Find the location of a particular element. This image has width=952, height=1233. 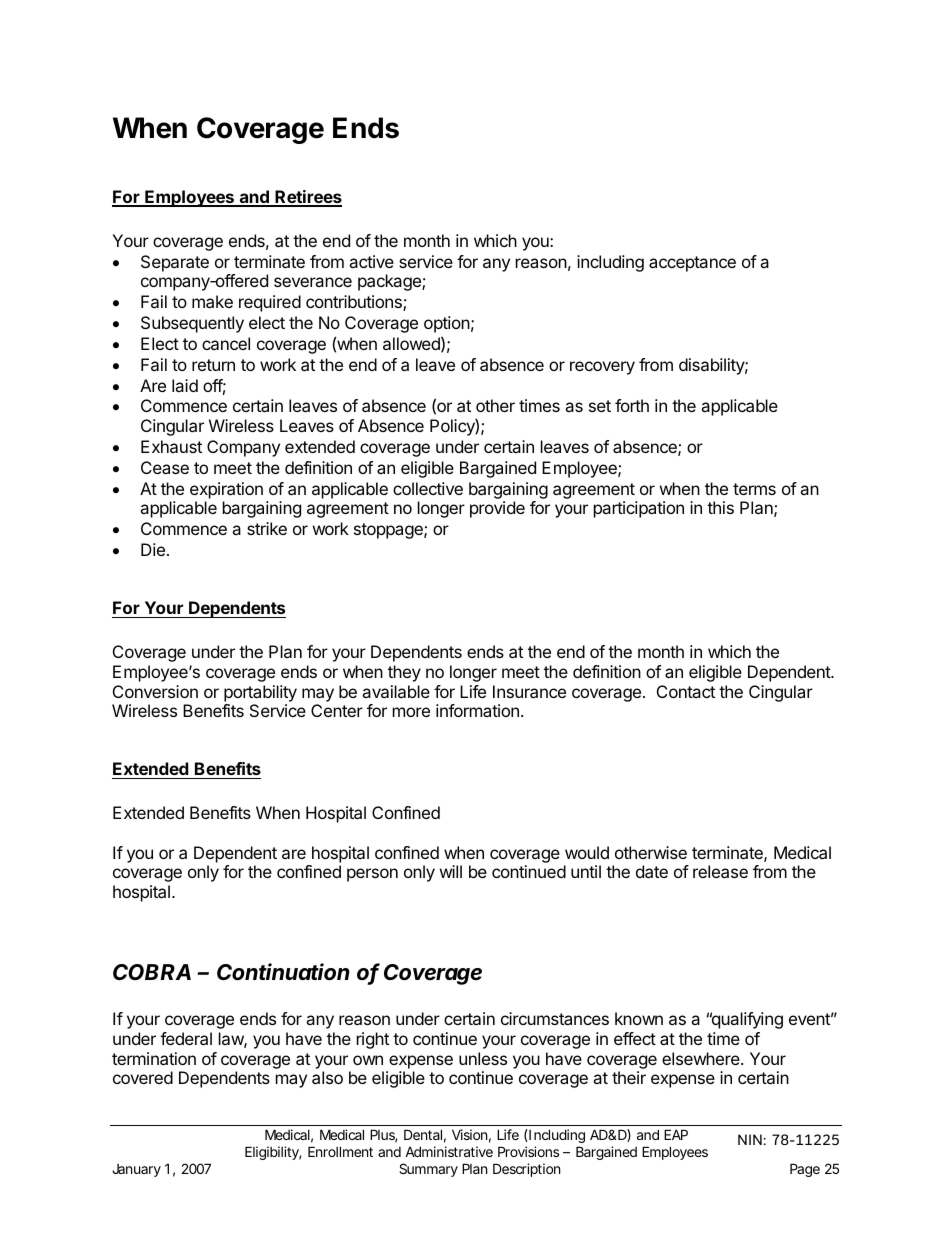

acceptance is located at coordinates (692, 264).
